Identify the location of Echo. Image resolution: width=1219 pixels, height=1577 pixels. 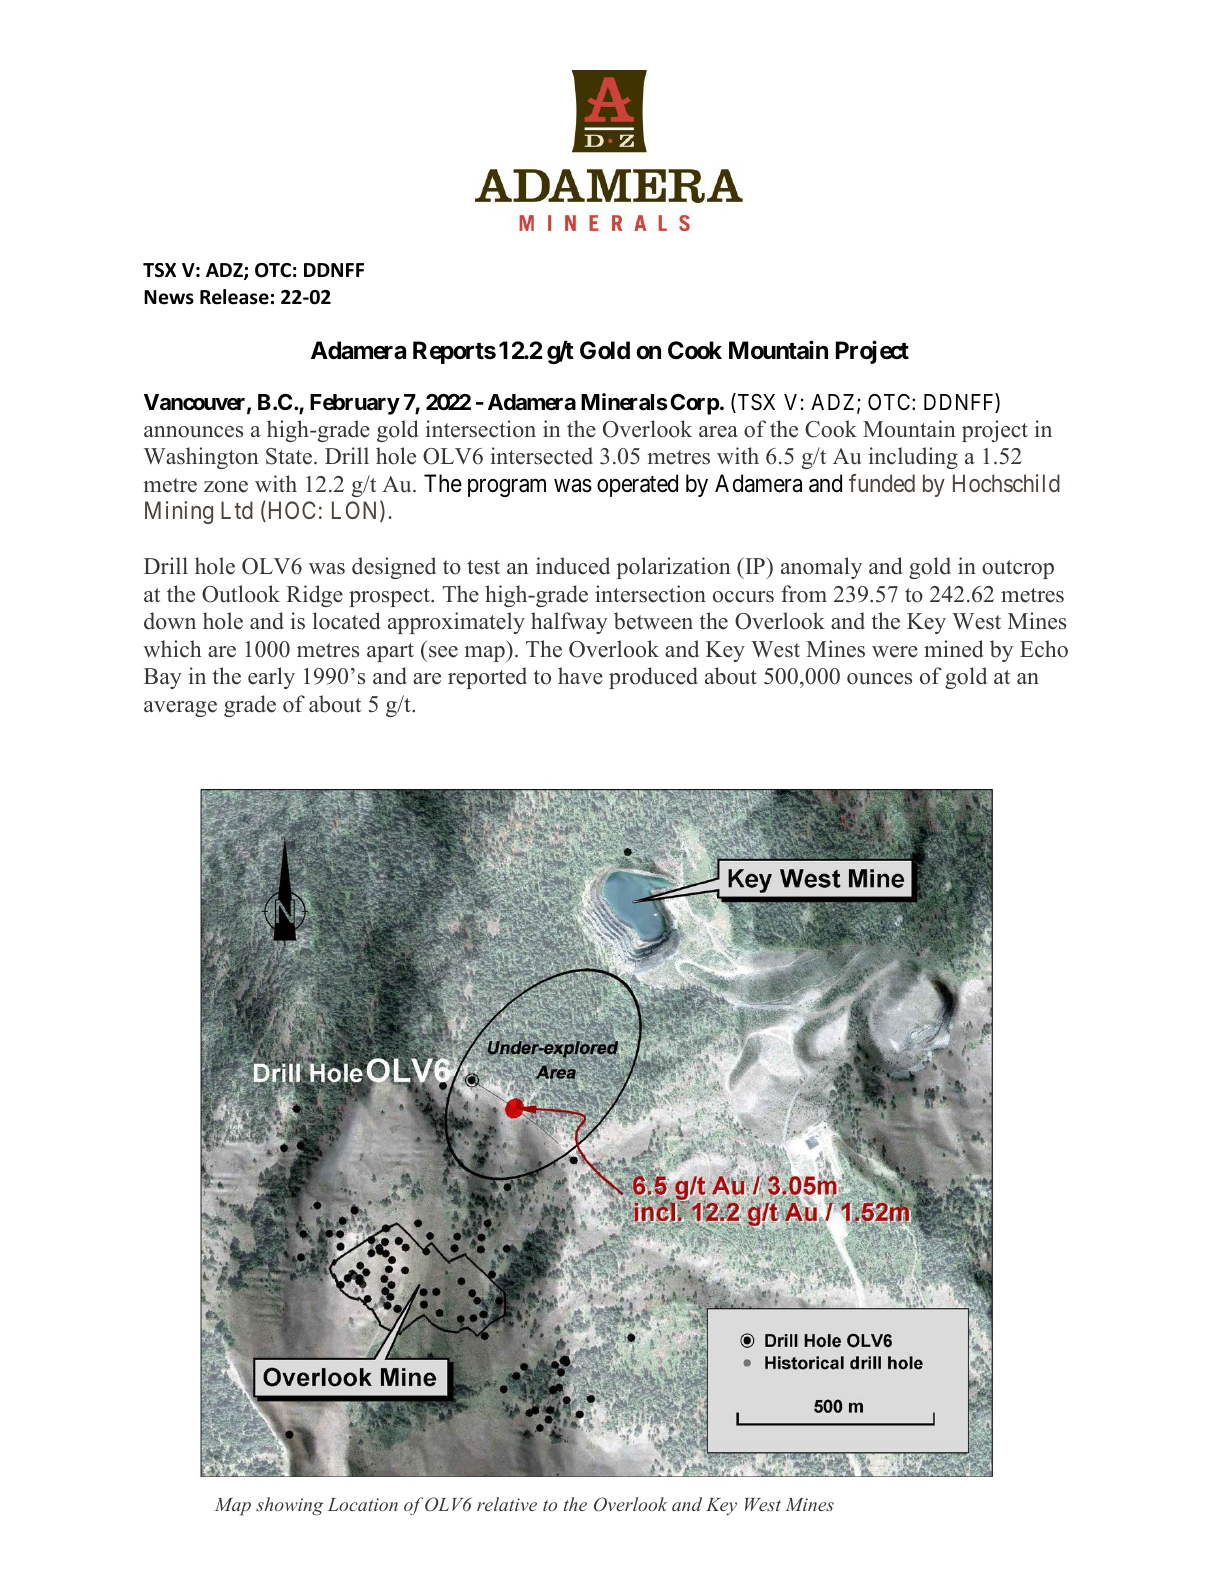
(1044, 649).
